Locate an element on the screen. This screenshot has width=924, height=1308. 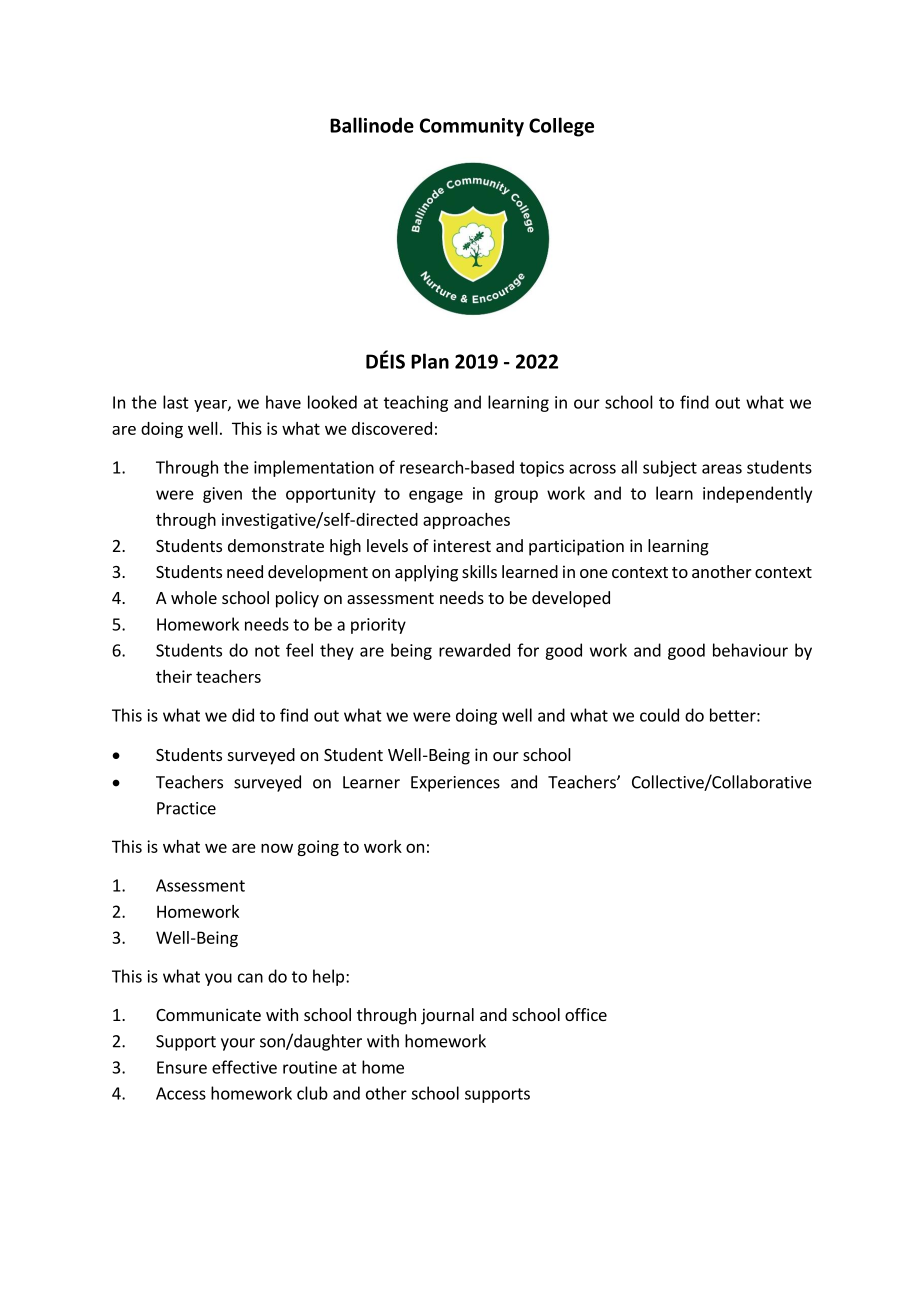
teaching is located at coordinates (416, 403).
